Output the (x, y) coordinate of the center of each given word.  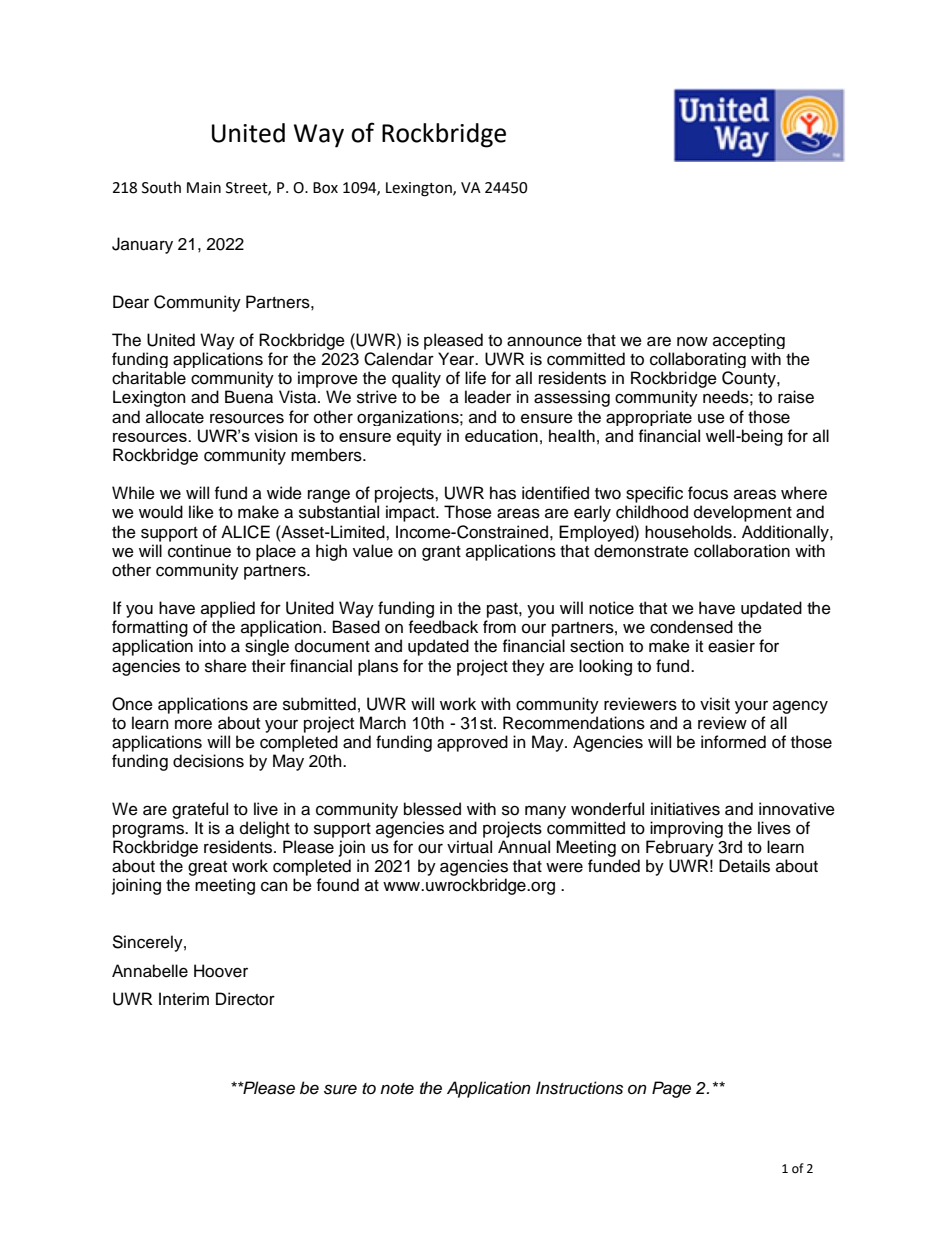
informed (733, 742)
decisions (208, 761)
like (201, 512)
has (503, 493)
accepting (749, 341)
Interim (184, 999)
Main (204, 188)
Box (325, 188)
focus (708, 493)
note (397, 1089)
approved (472, 743)
